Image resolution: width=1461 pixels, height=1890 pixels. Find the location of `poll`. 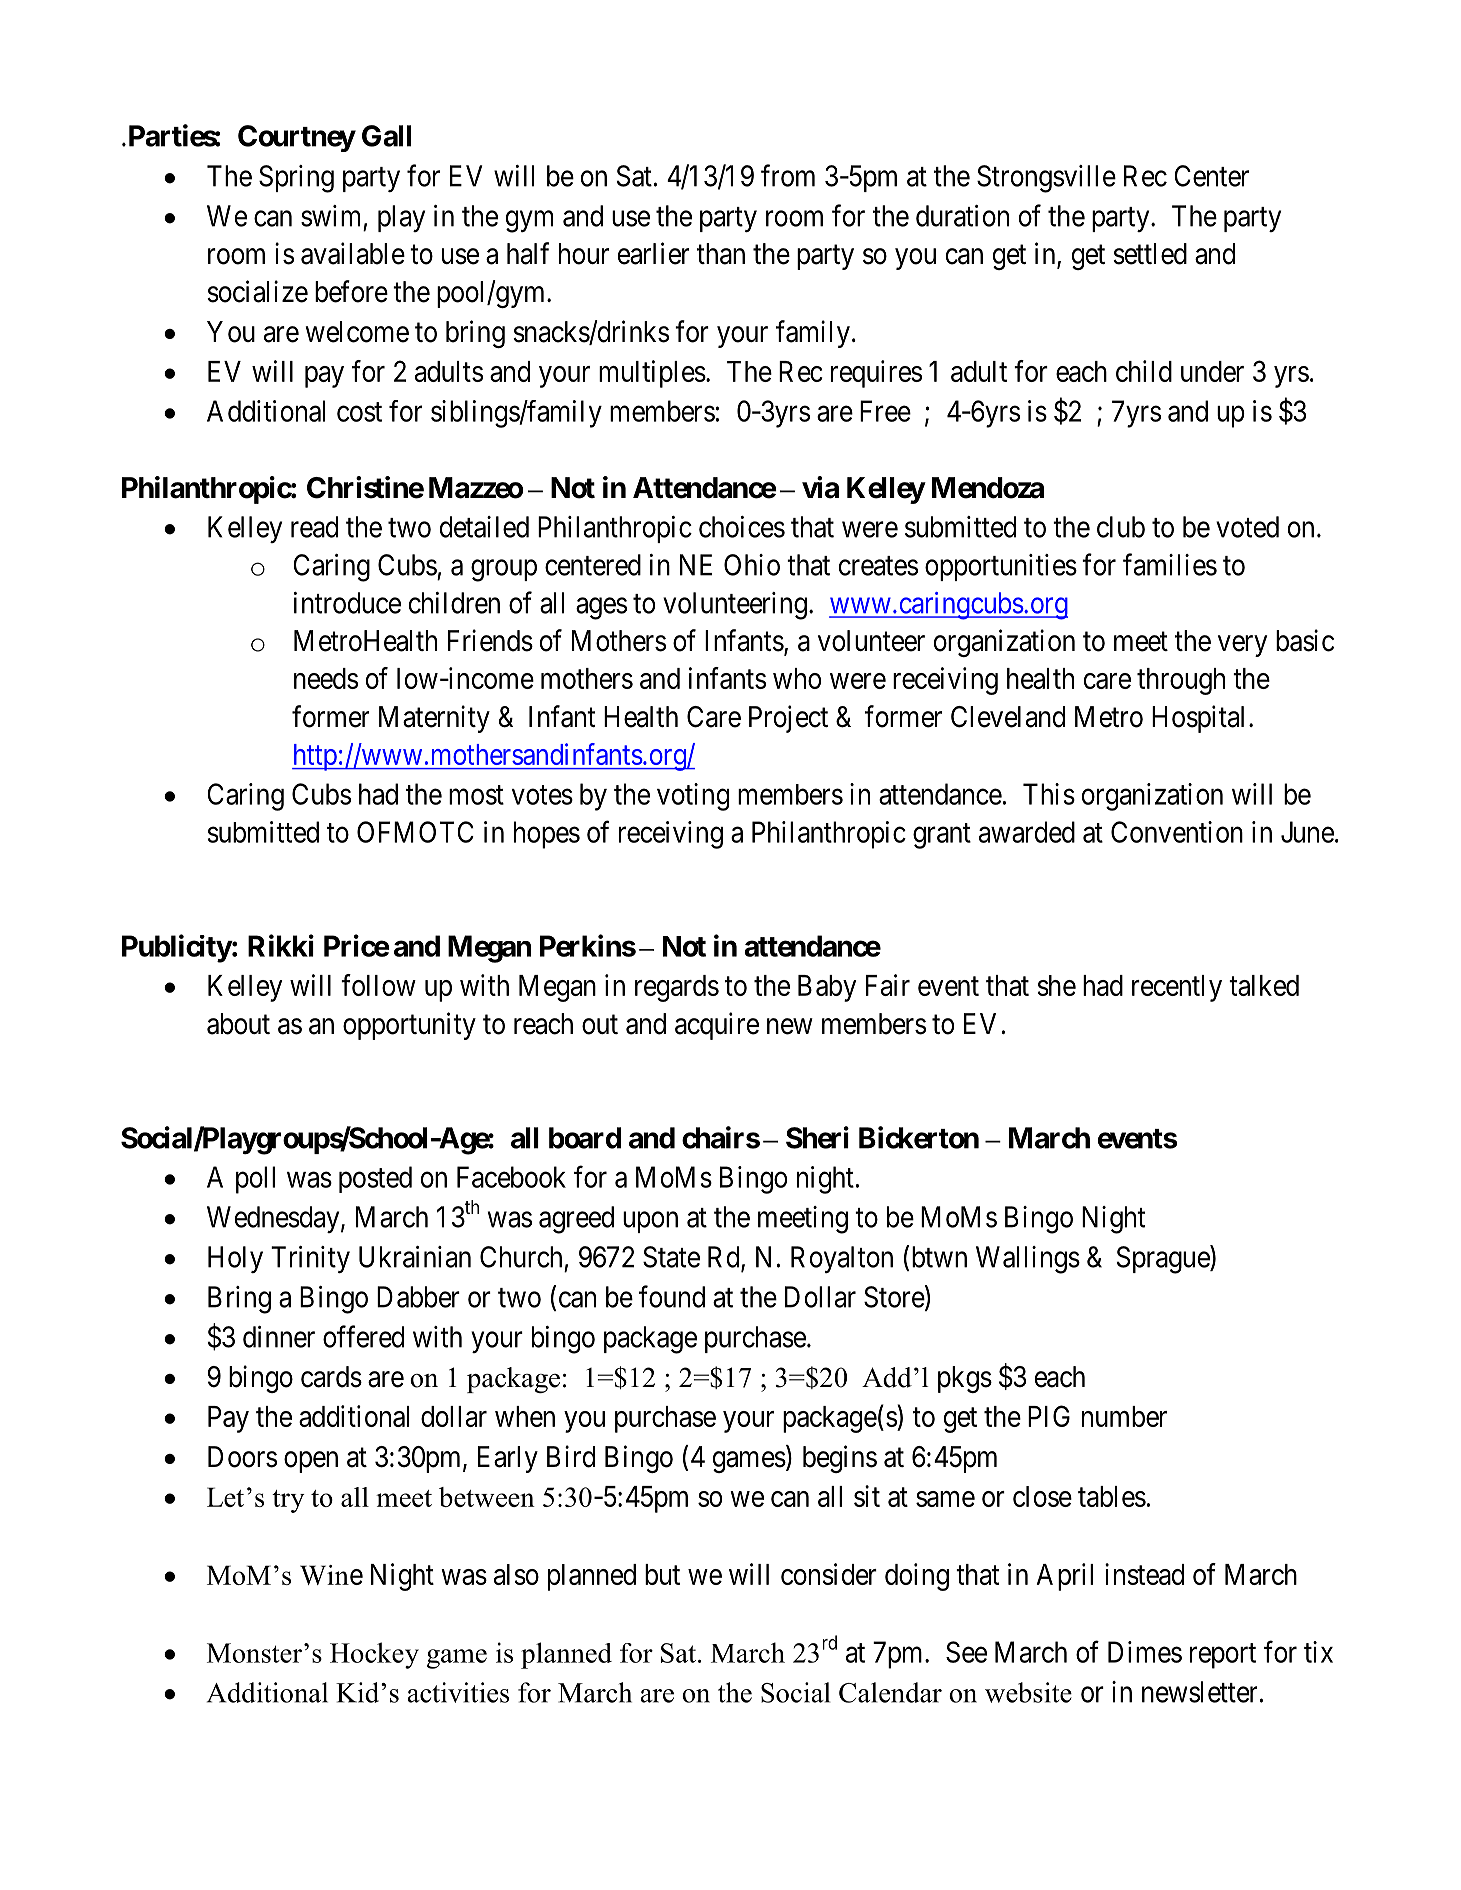

poll is located at coordinates (255, 1180).
